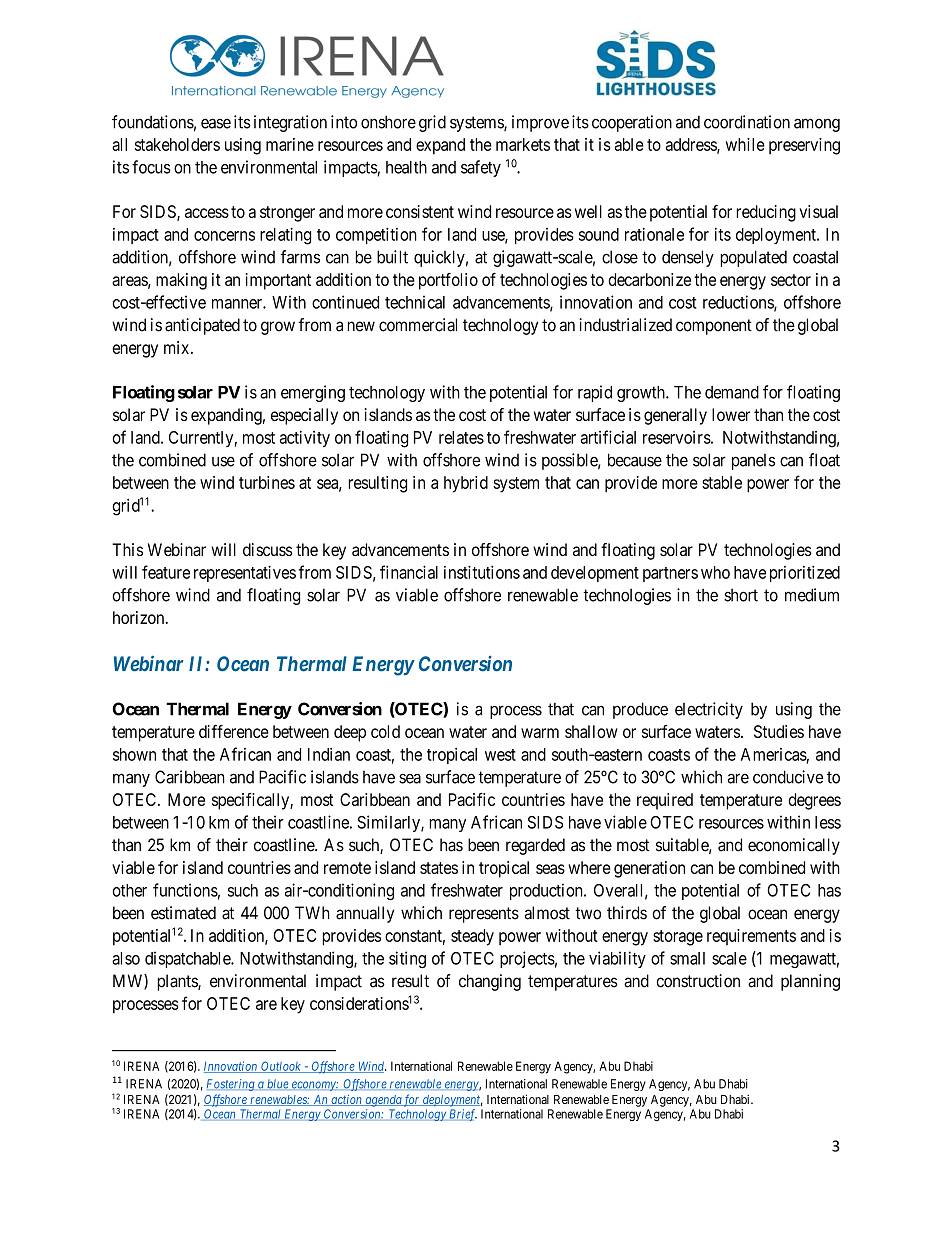 Image resolution: width=952 pixels, height=1233 pixels. What do you see at coordinates (481, 168) in the screenshot?
I see `safety` at bounding box center [481, 168].
